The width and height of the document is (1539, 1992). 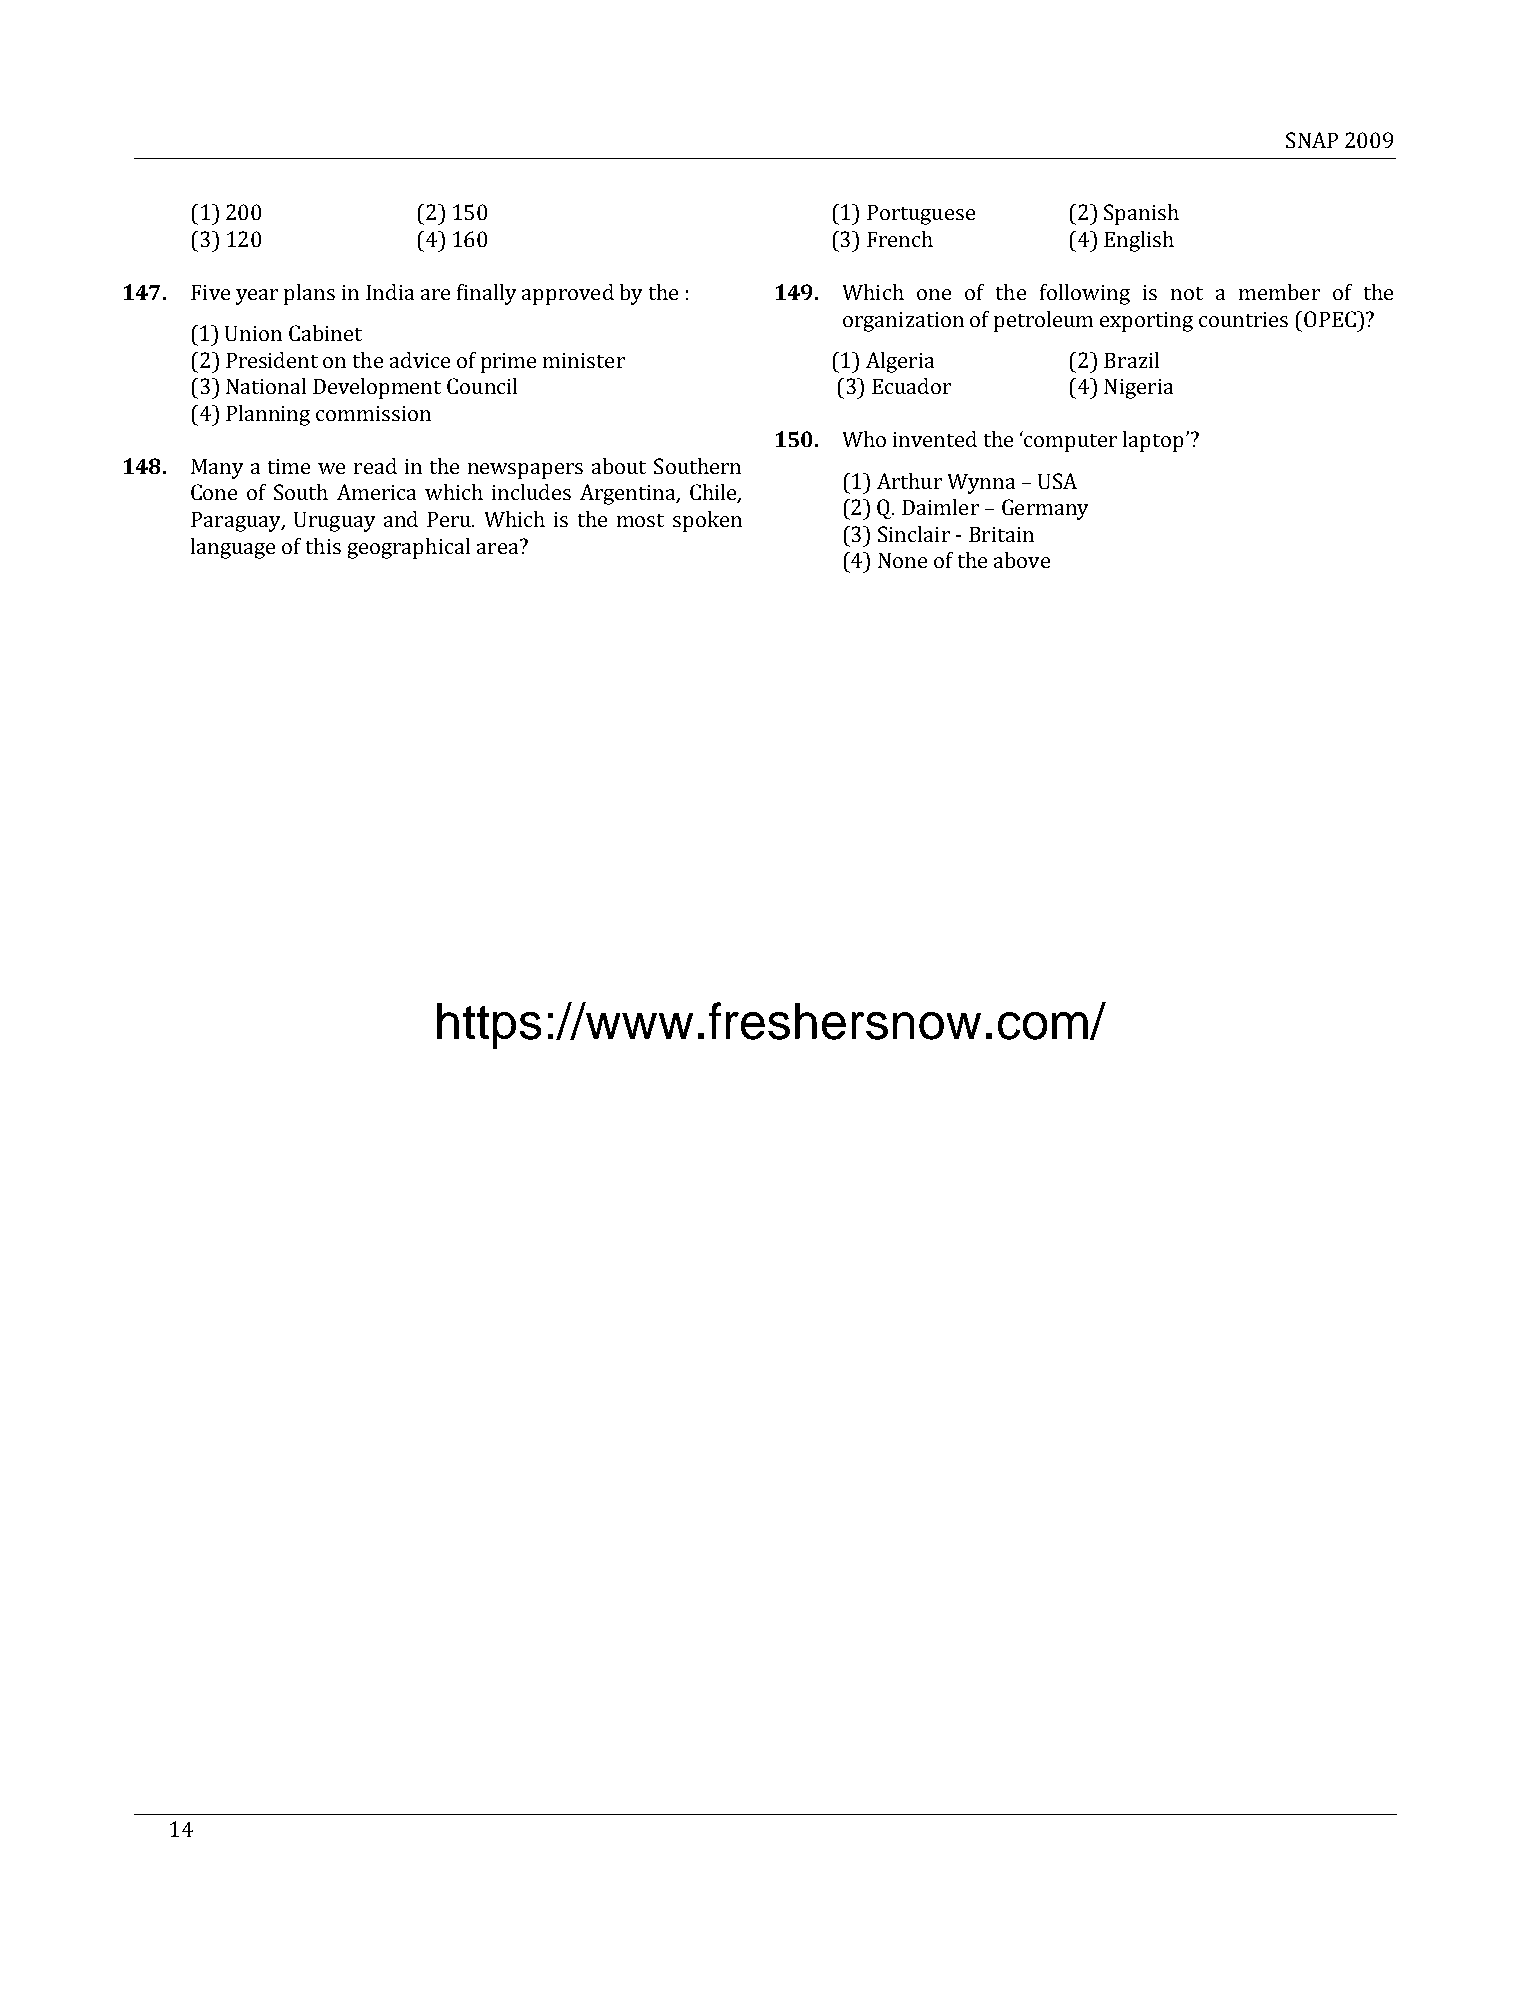 What do you see at coordinates (323, 546) in the document?
I see `this` at bounding box center [323, 546].
